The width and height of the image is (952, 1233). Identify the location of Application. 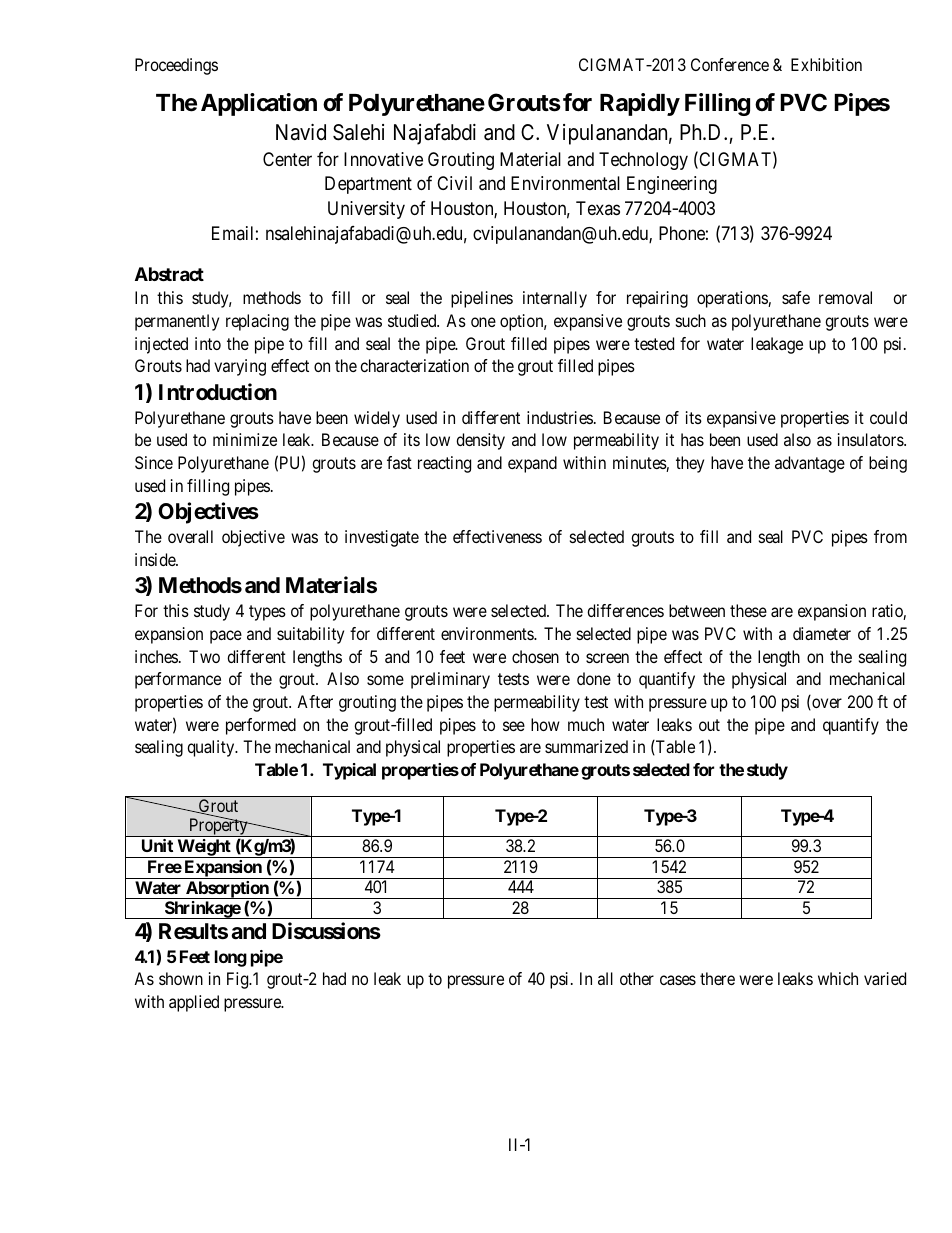
(259, 104).
